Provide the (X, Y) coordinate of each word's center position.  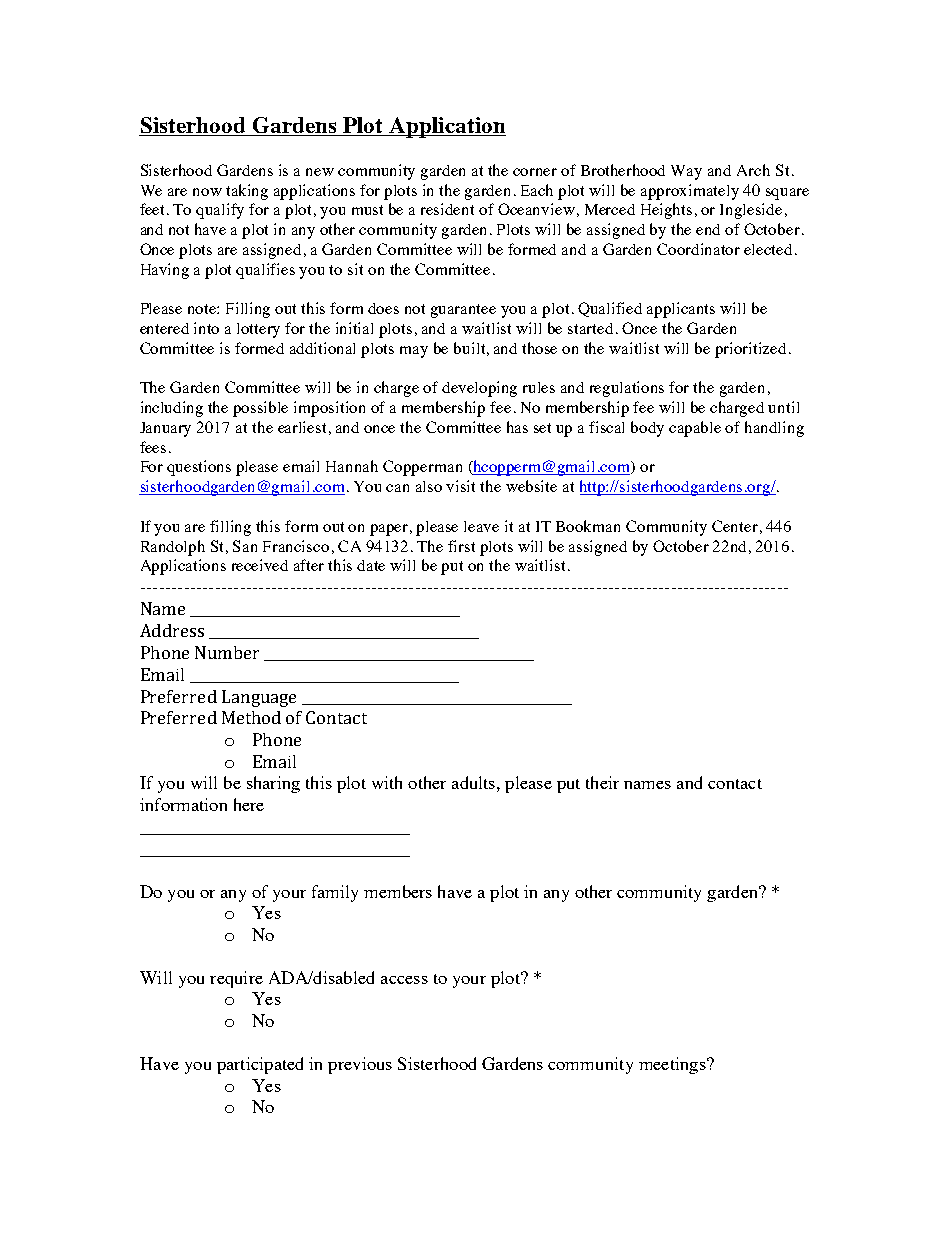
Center (735, 526)
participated (260, 1065)
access (404, 980)
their (602, 782)
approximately (690, 192)
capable (695, 429)
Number (227, 652)
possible (260, 409)
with (387, 782)
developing (479, 389)
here (249, 804)
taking (247, 192)
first (461, 546)
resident (447, 209)
